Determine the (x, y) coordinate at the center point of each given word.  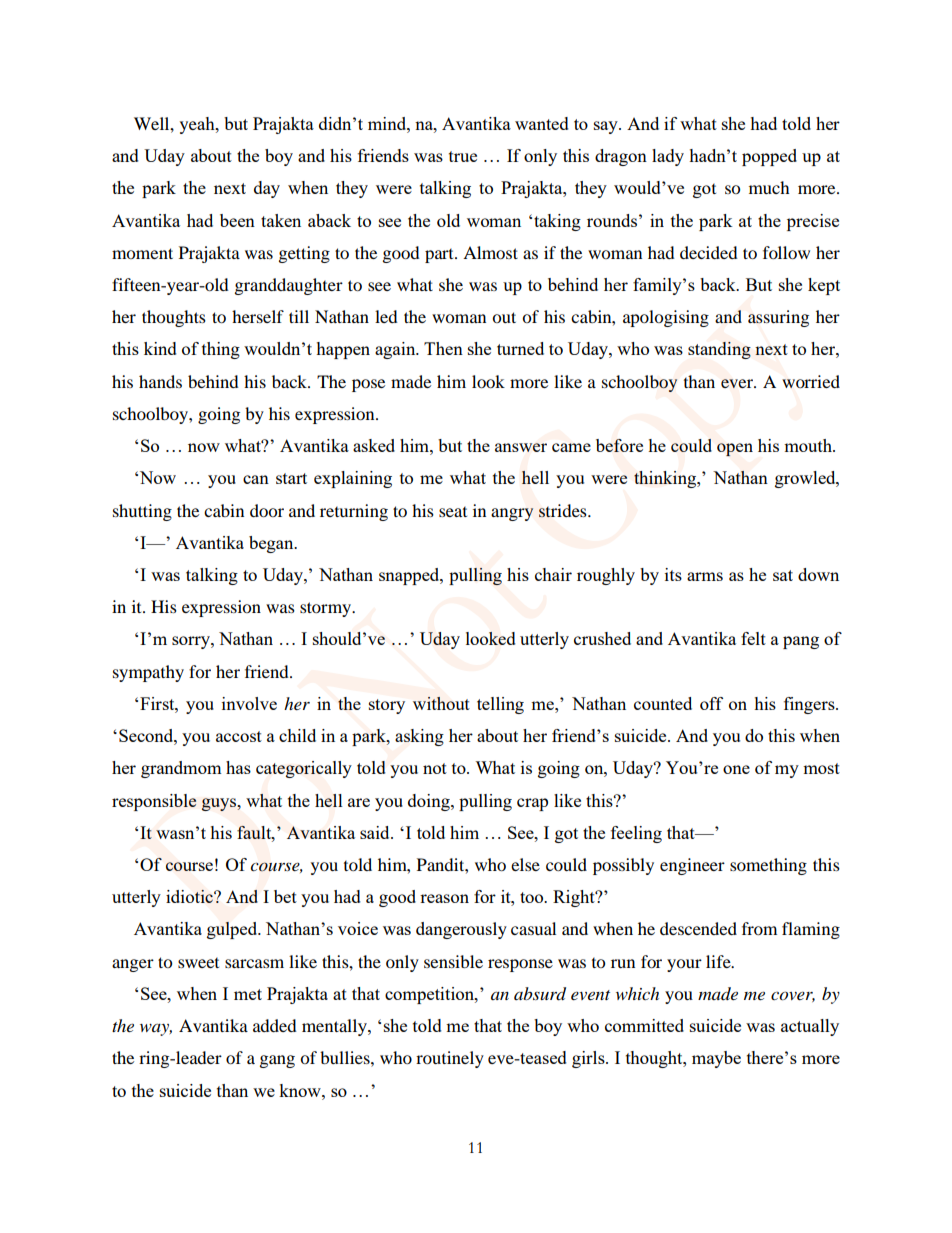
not (435, 768)
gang (277, 1061)
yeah (198, 125)
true (463, 156)
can (256, 479)
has (238, 767)
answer (521, 447)
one (736, 769)
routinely (450, 1059)
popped (769, 157)
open (735, 449)
